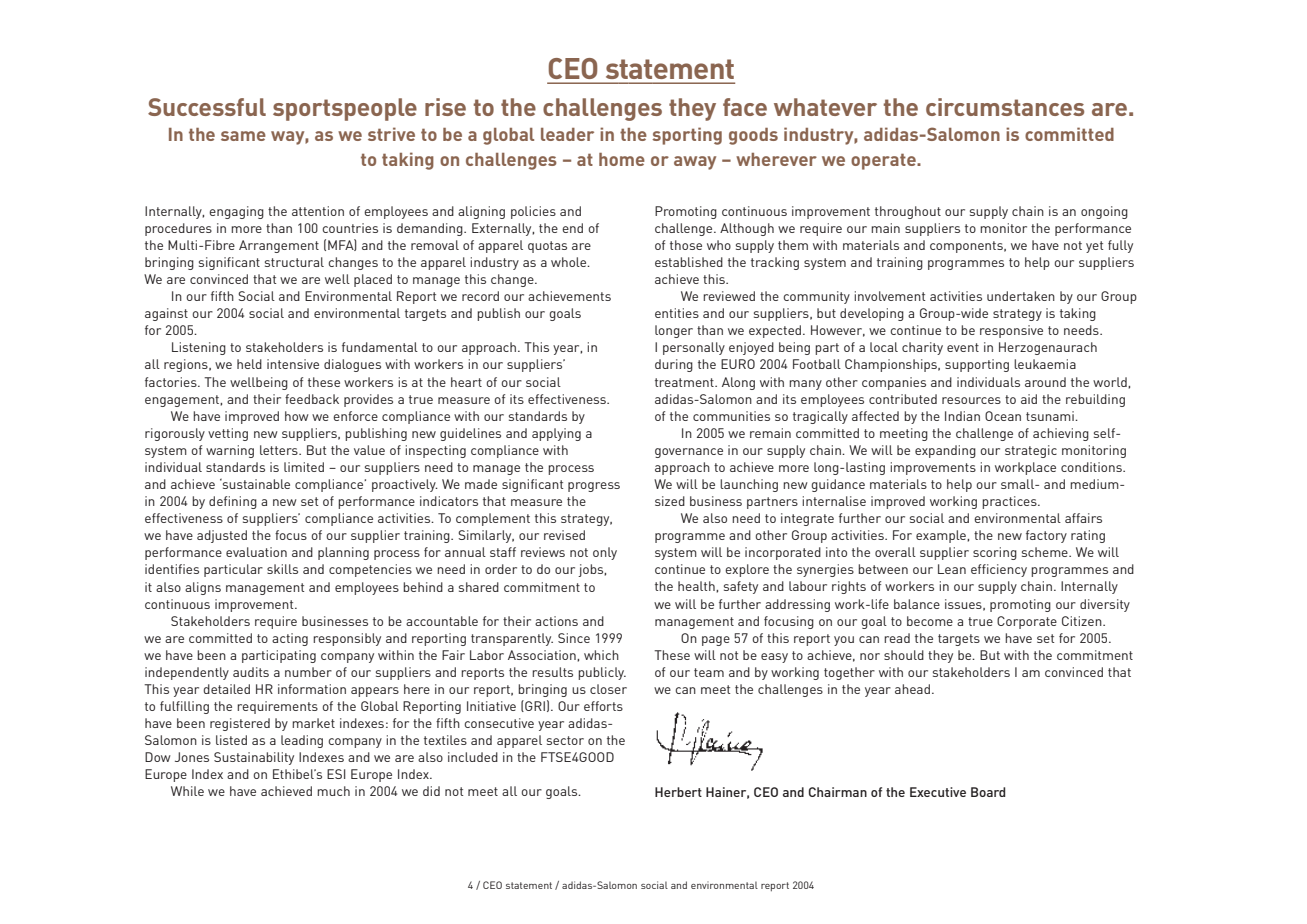 Image resolution: width=1307 pixels, height=924 pixels. Describe the element at coordinates (687, 136) in the screenshot. I see `sporting` at that location.
